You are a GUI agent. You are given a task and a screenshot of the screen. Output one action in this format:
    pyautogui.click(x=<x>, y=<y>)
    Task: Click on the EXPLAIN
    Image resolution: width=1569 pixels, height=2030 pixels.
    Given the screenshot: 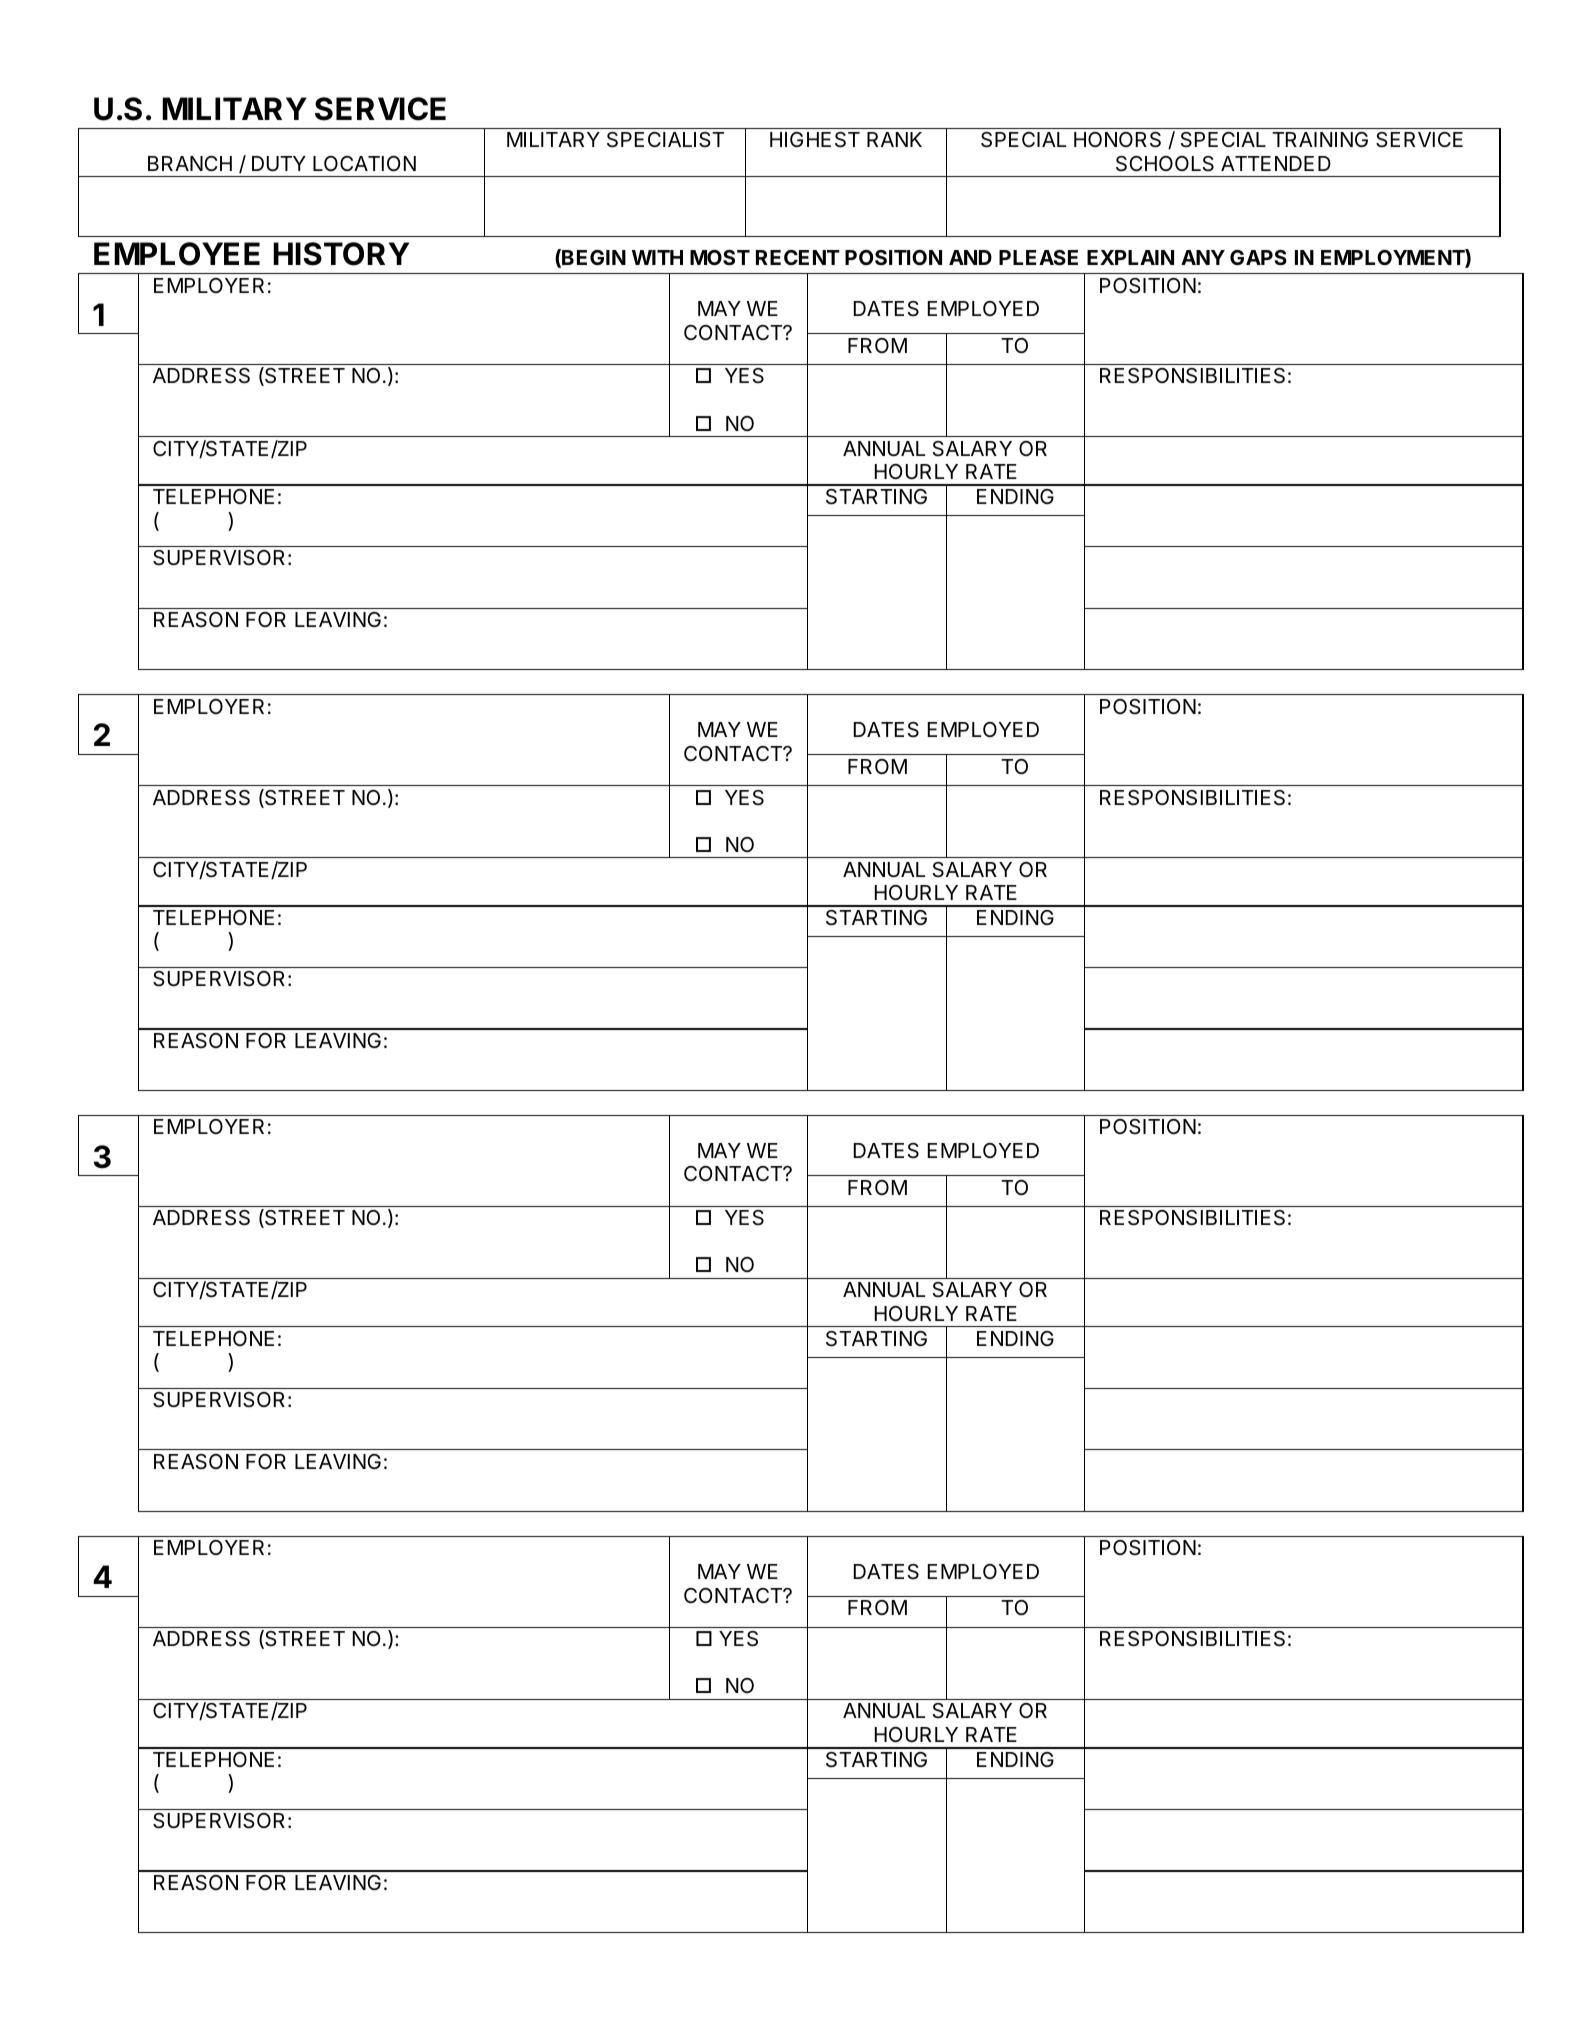 What is the action you would take?
    pyautogui.click(x=1130, y=257)
